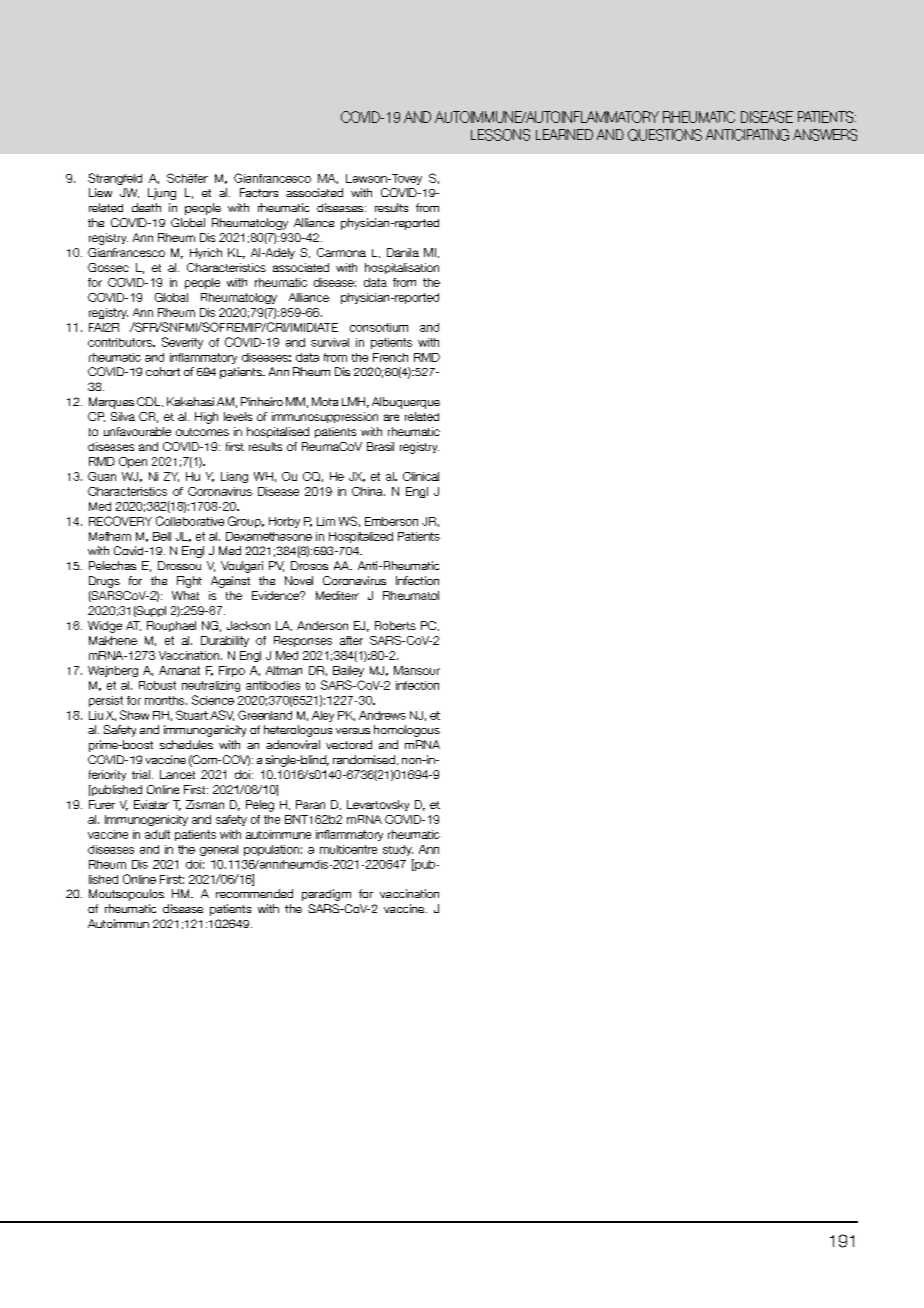 This screenshot has width=924, height=1308. Describe the element at coordinates (259, 192) in the screenshot. I see `Factors` at that location.
